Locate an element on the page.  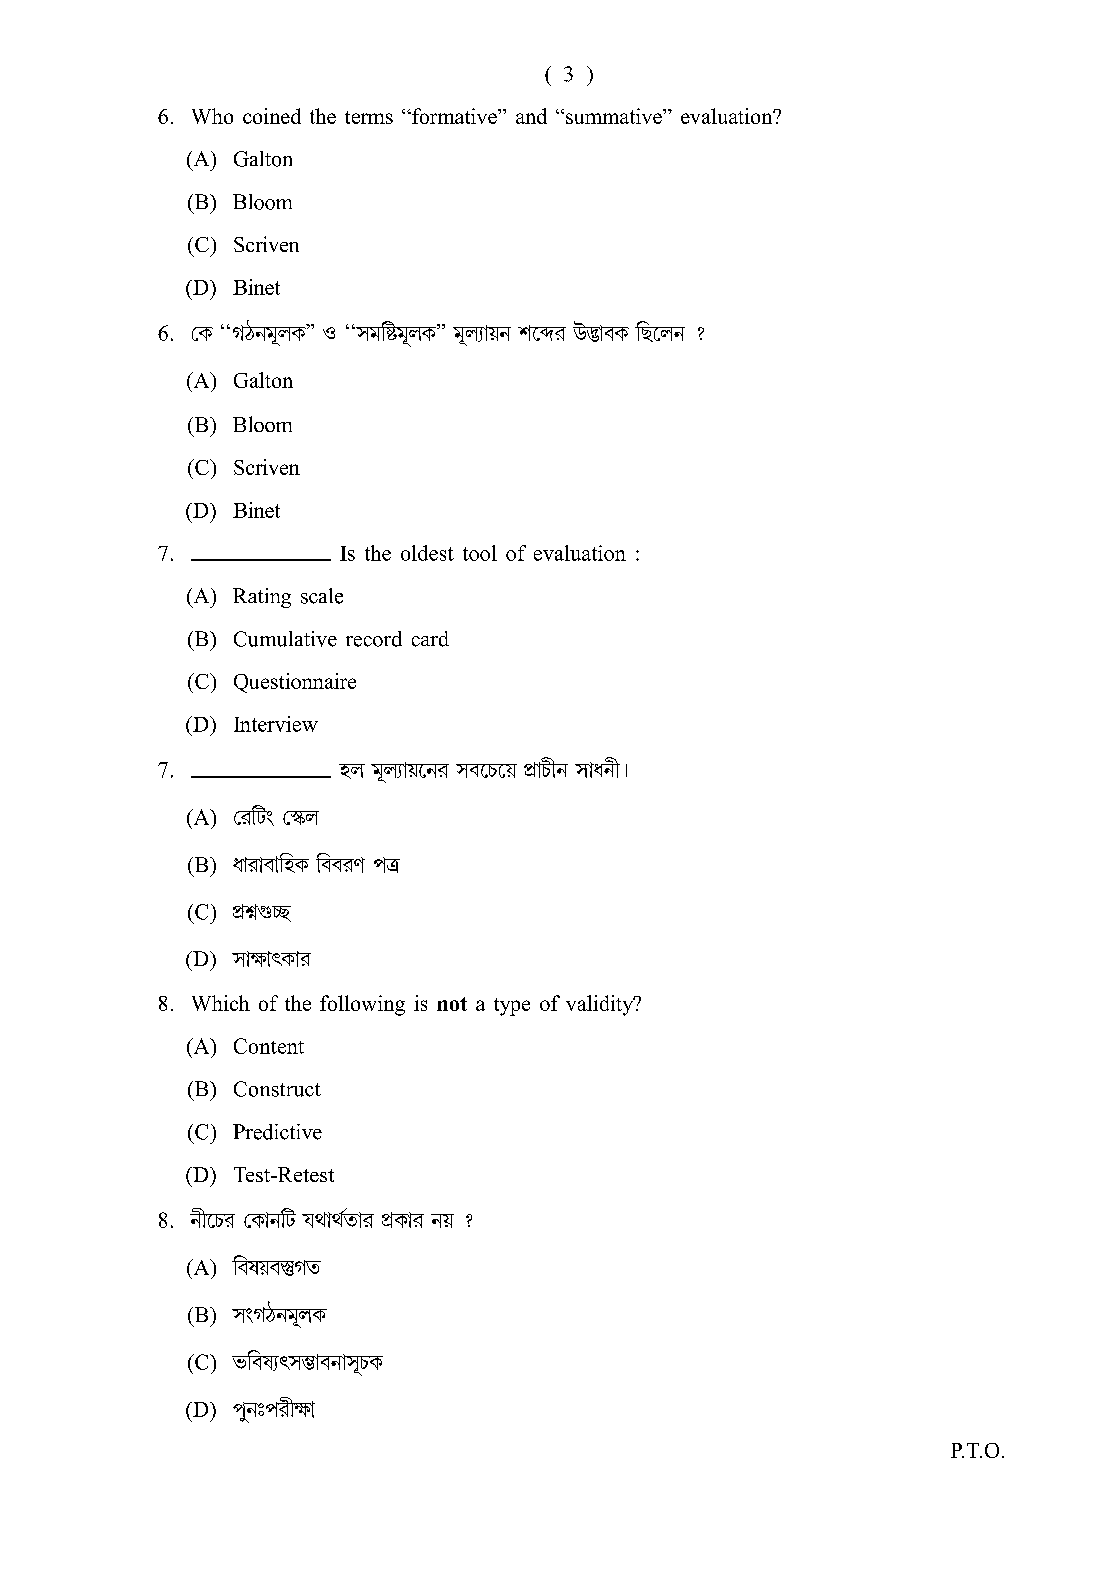
not is located at coordinates (452, 1004).
